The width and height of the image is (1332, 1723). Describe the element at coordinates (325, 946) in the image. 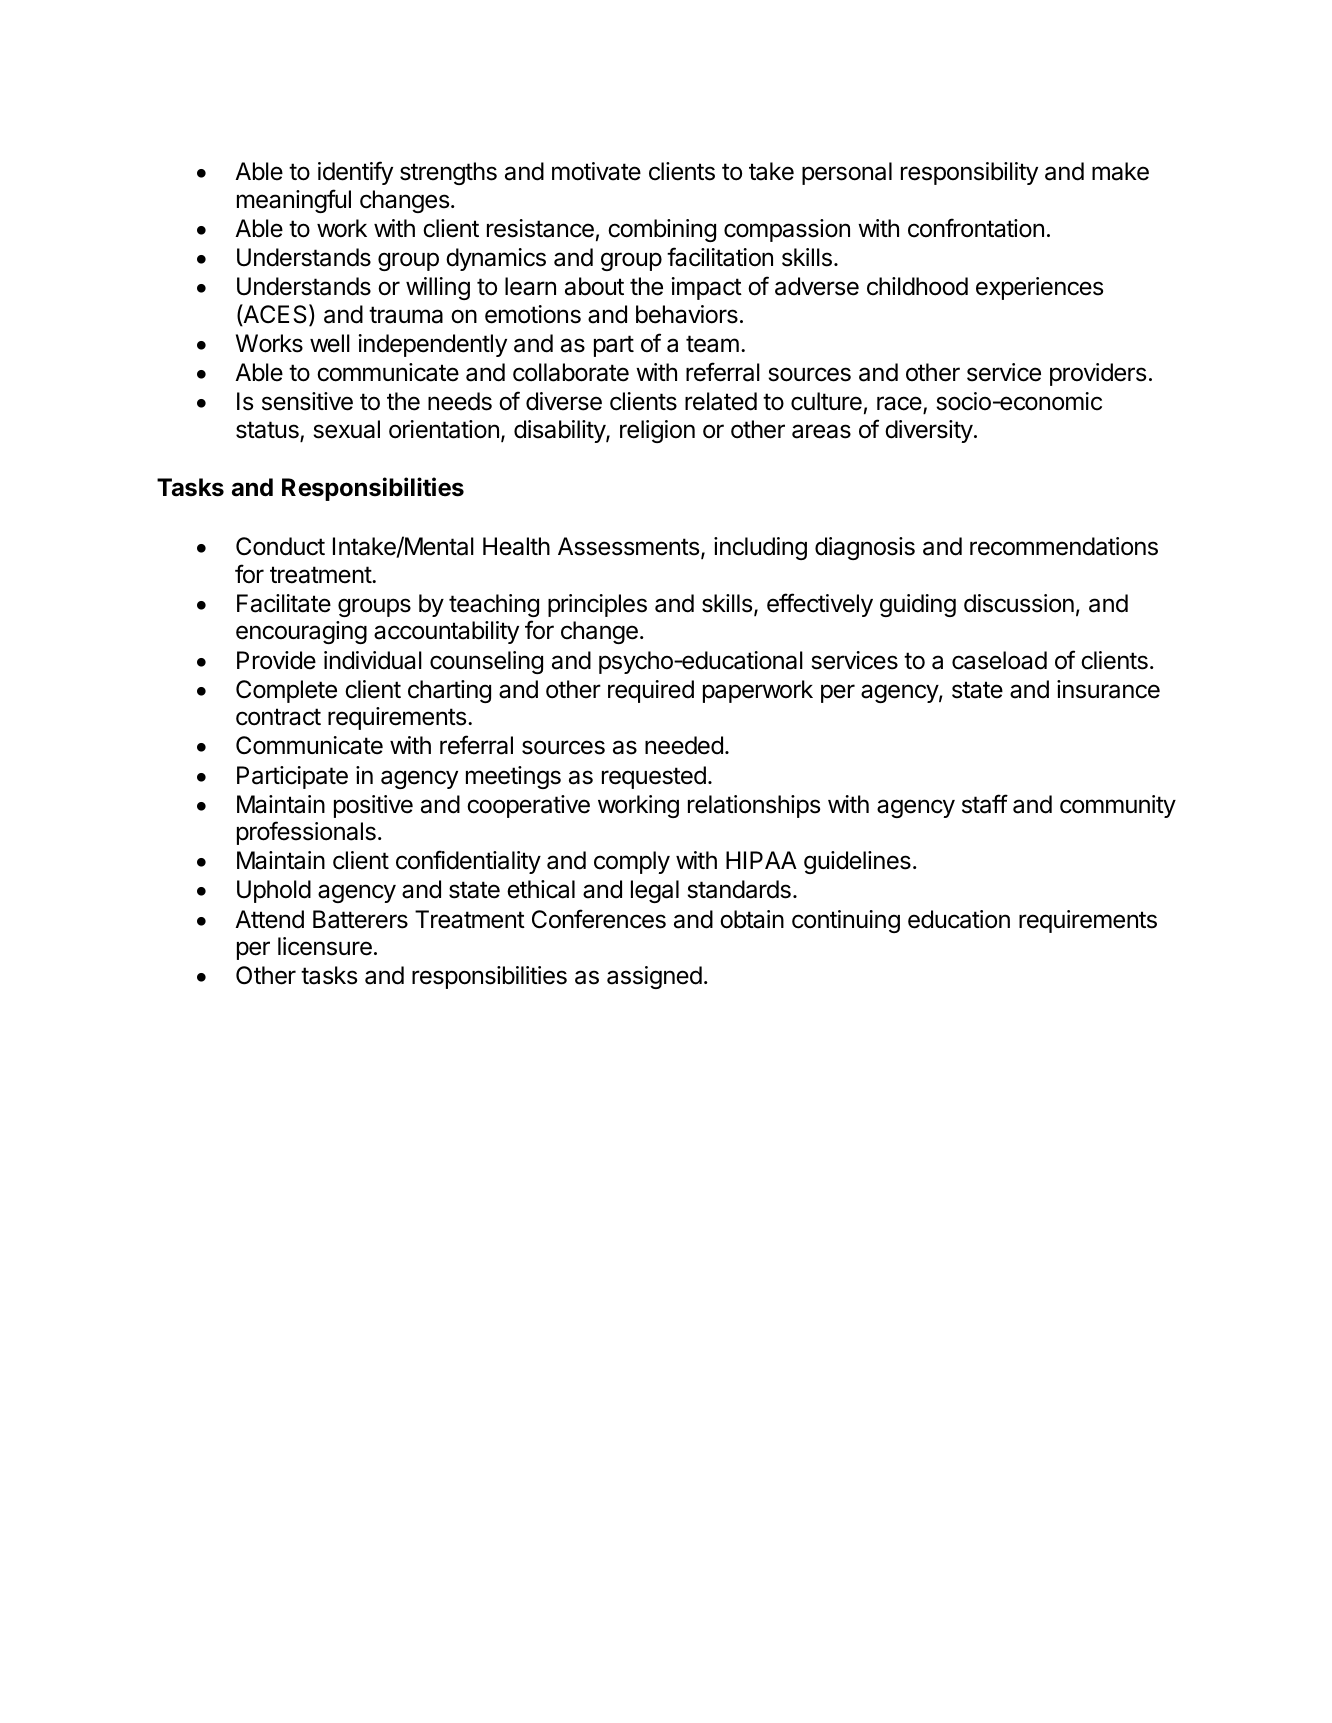

I see `licensure` at that location.
